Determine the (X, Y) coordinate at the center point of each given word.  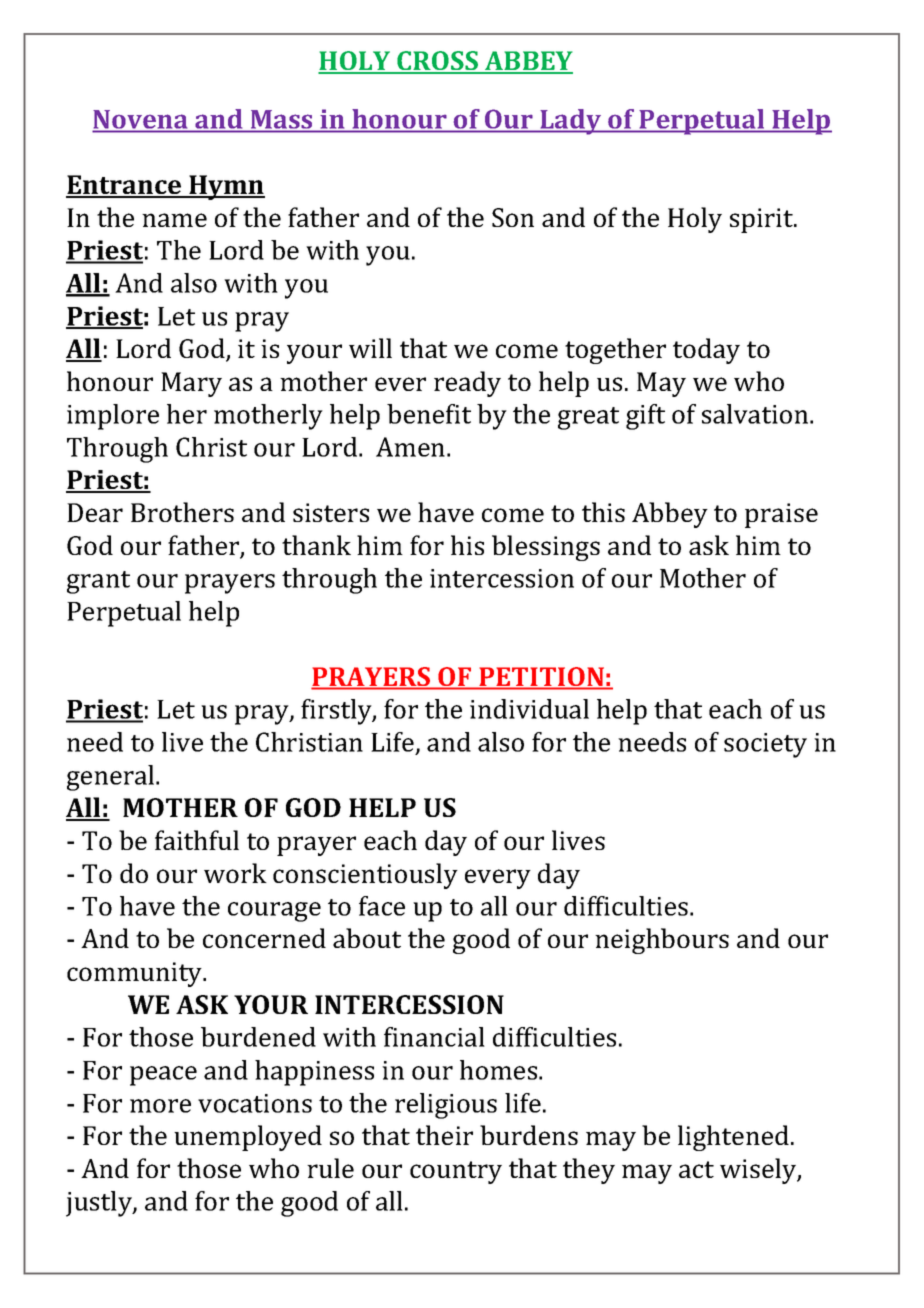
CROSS (437, 62)
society (765, 745)
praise (781, 515)
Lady (571, 122)
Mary (191, 384)
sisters (331, 512)
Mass (281, 119)
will (370, 348)
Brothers (182, 512)
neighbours (662, 941)
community (136, 974)
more (160, 1106)
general (112, 778)
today (706, 351)
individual (529, 709)
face (382, 906)
